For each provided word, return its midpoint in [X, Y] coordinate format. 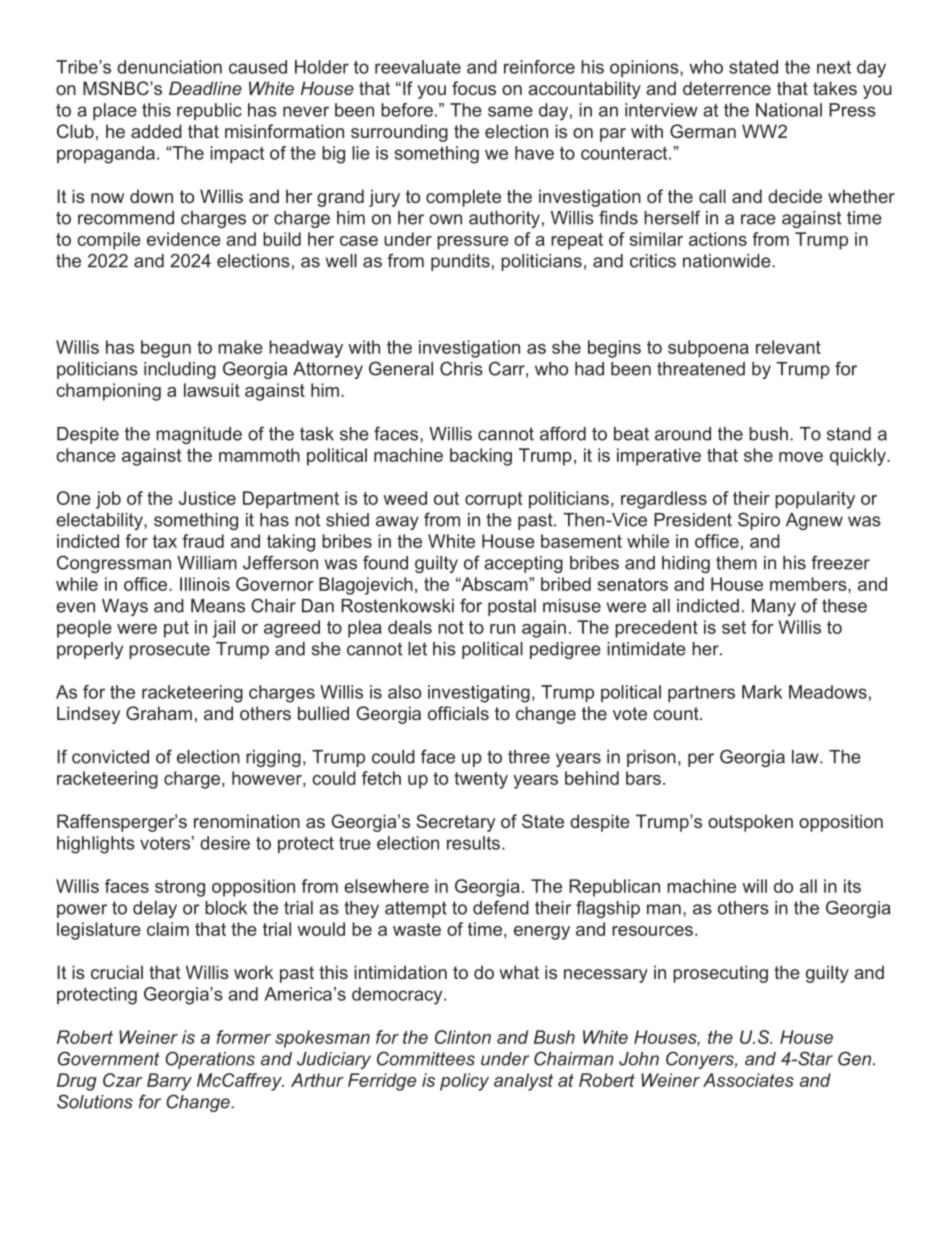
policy [464, 1082]
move [801, 457]
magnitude [199, 435]
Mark [762, 692]
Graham [159, 713]
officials [458, 713]
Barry [169, 1082]
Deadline [205, 88]
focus [474, 88]
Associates [748, 1080]
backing [481, 457]
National [789, 110]
